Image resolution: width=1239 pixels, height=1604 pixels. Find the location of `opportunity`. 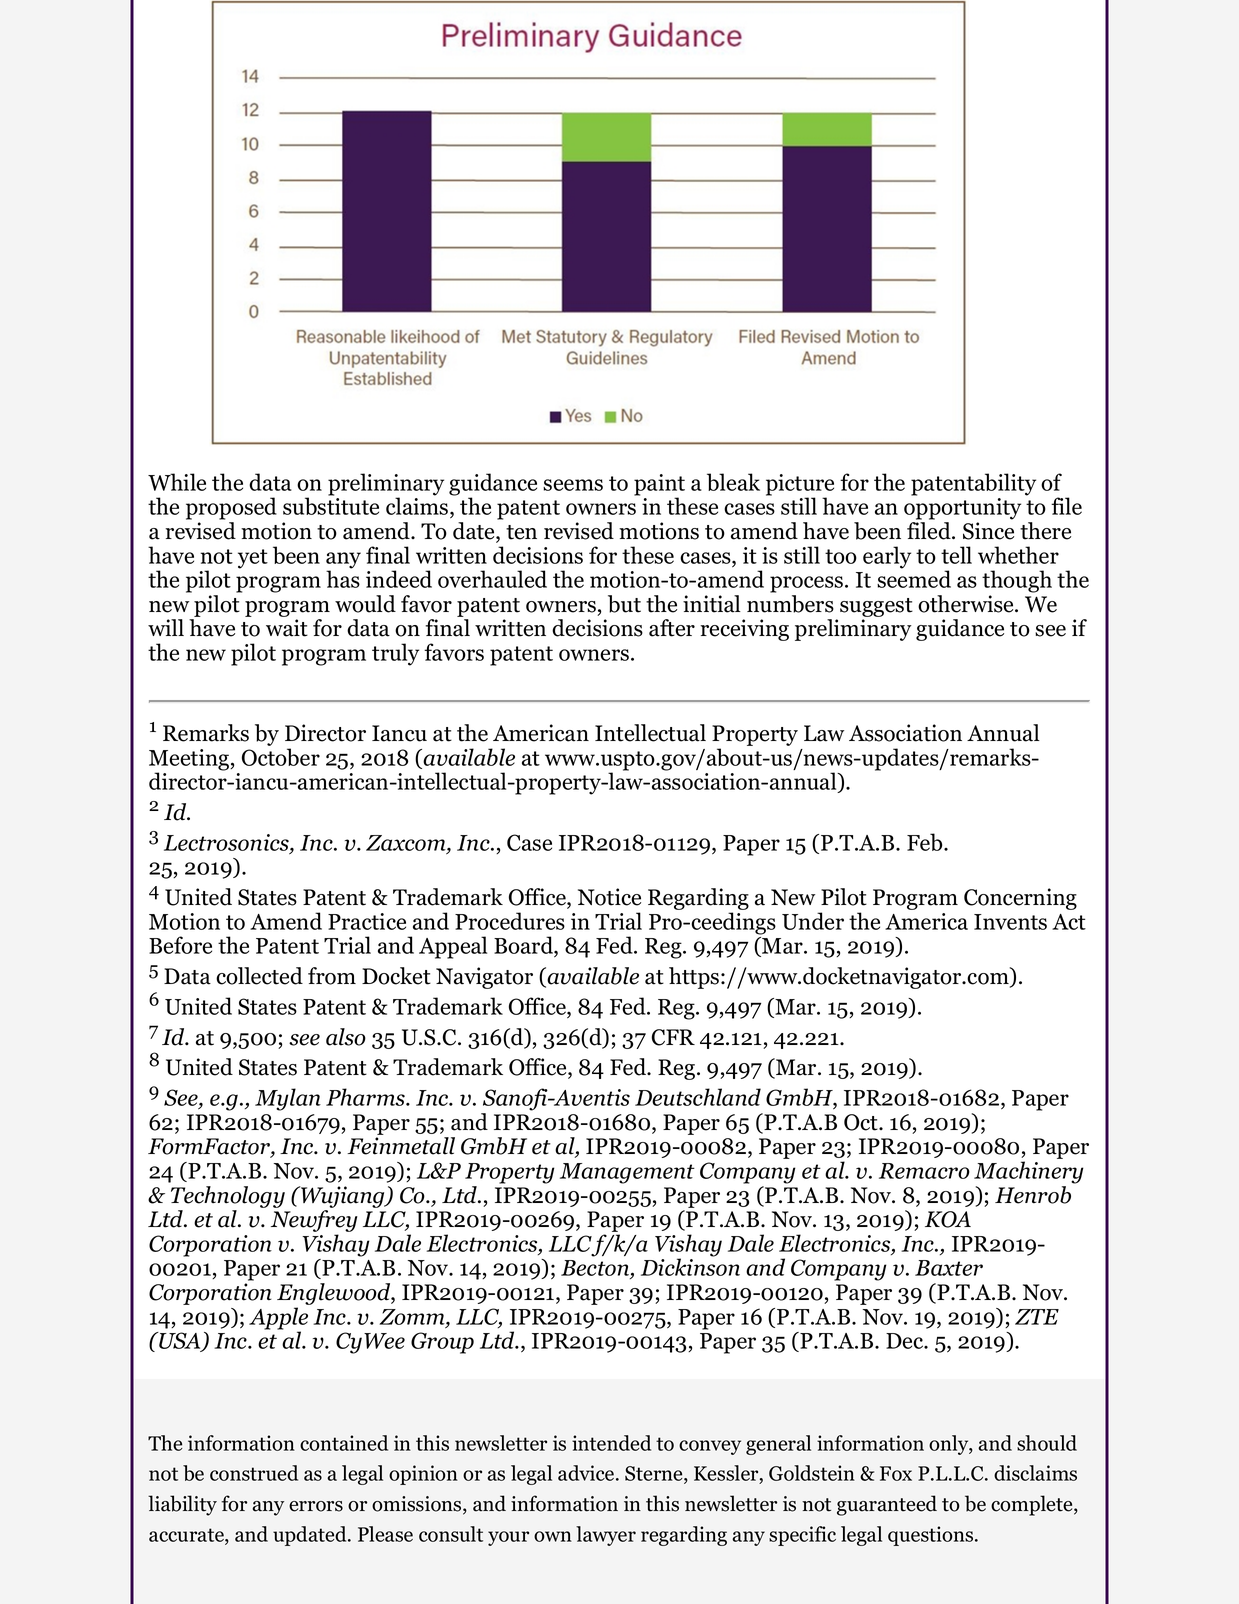

opportunity is located at coordinates (962, 509).
